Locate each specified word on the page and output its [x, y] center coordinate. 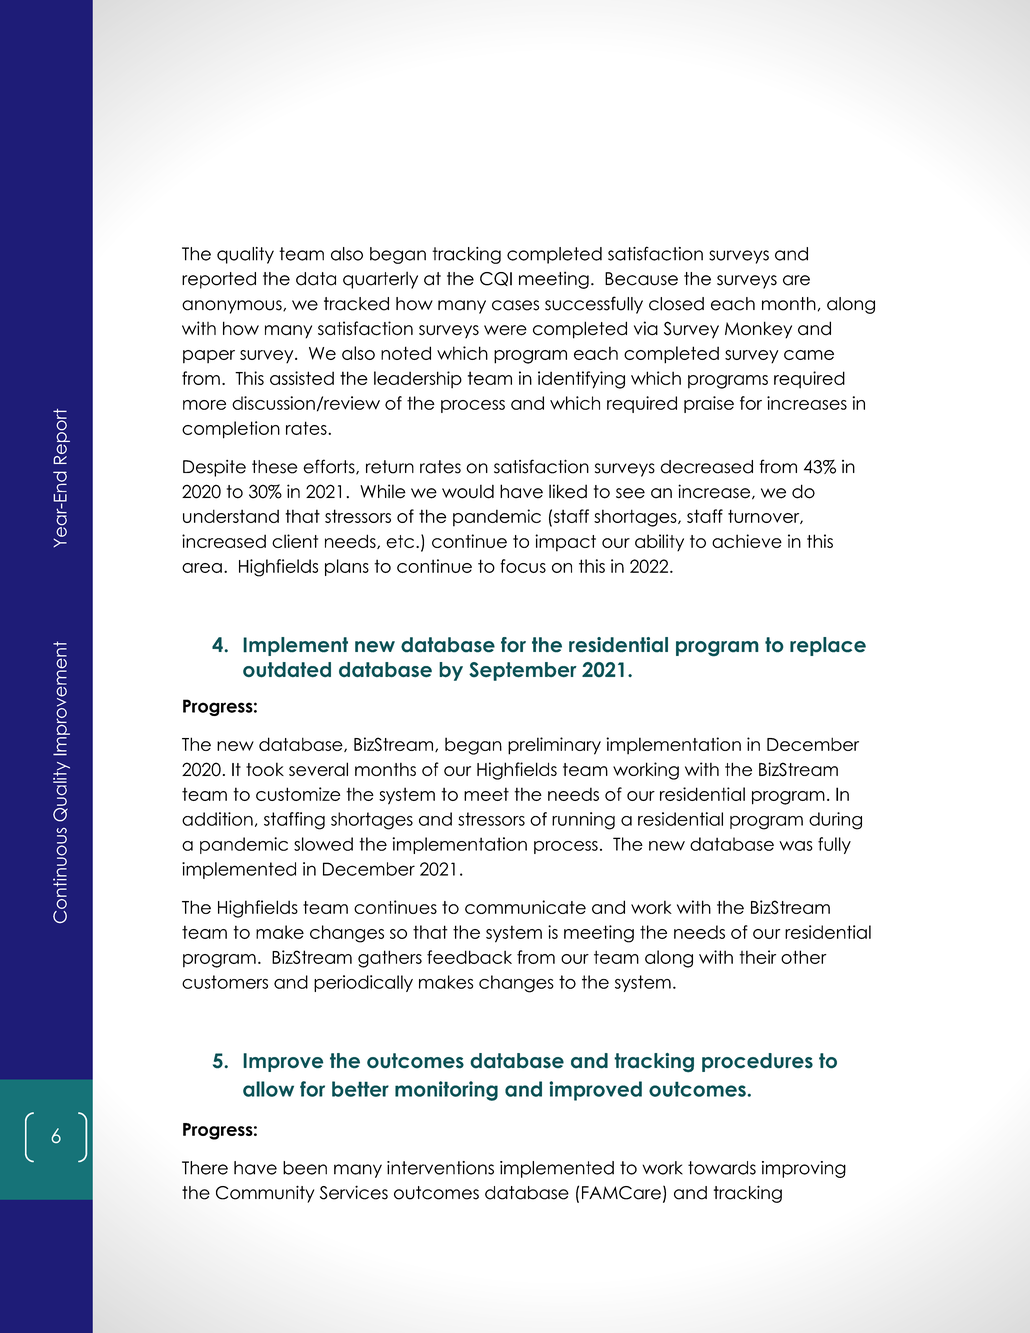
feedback [469, 957]
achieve [747, 541]
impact [565, 543]
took [265, 769]
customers [225, 982]
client [295, 541]
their [757, 957]
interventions [440, 1168]
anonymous [233, 307]
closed [676, 304]
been [305, 1168]
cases [515, 305]
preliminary [554, 746]
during [835, 821]
